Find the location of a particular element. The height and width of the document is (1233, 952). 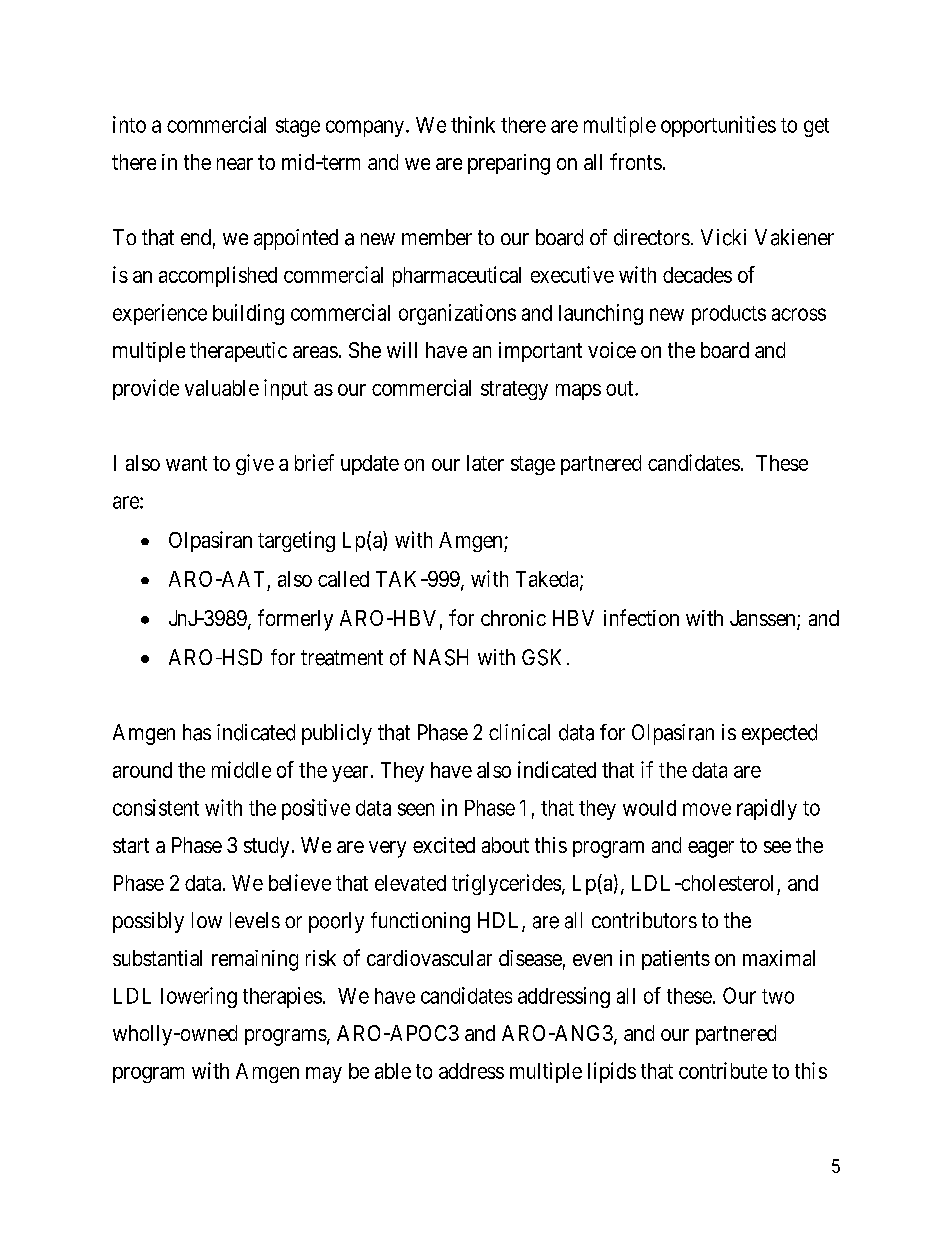

products is located at coordinates (729, 315).
